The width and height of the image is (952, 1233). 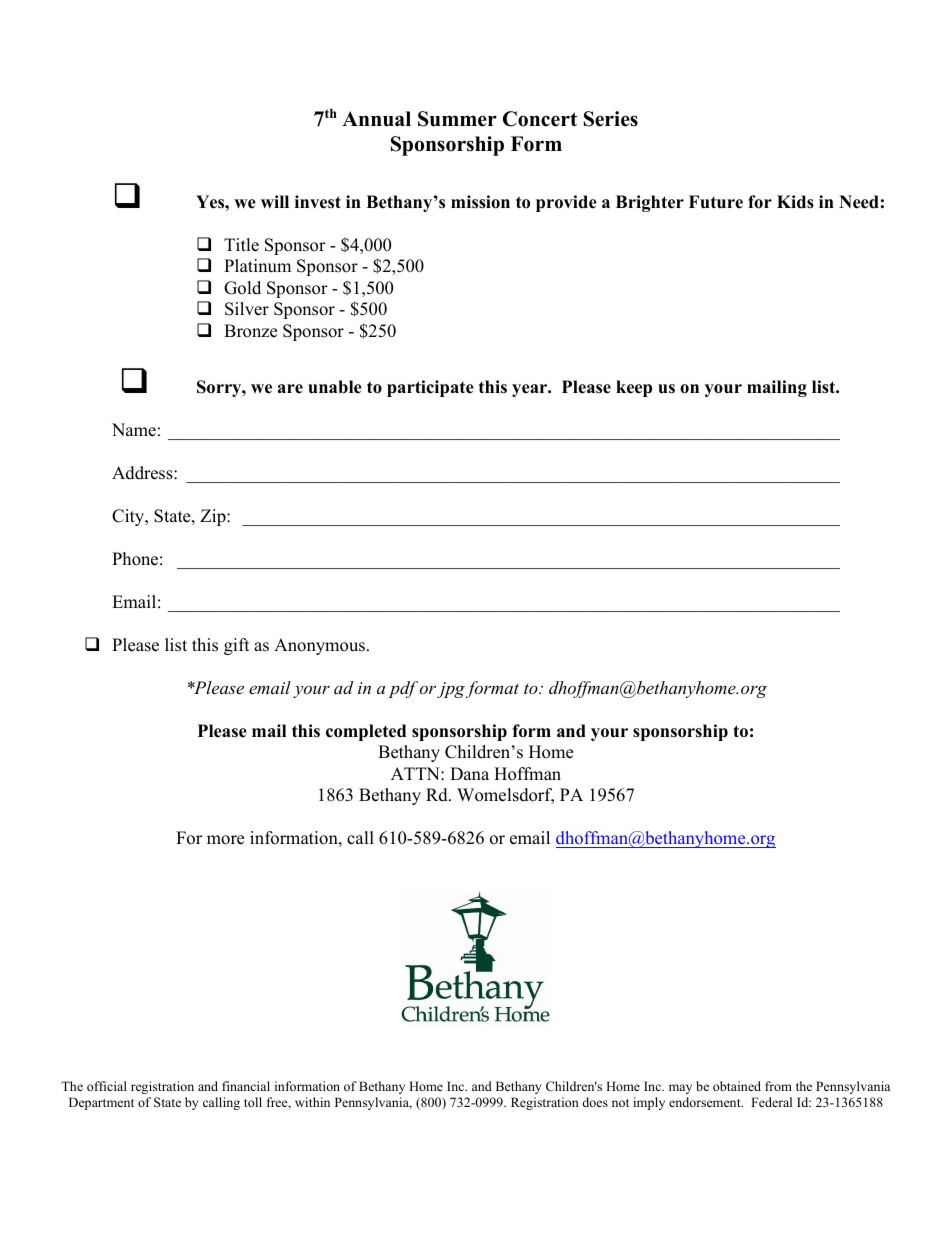 I want to click on Summer, so click(x=457, y=119).
